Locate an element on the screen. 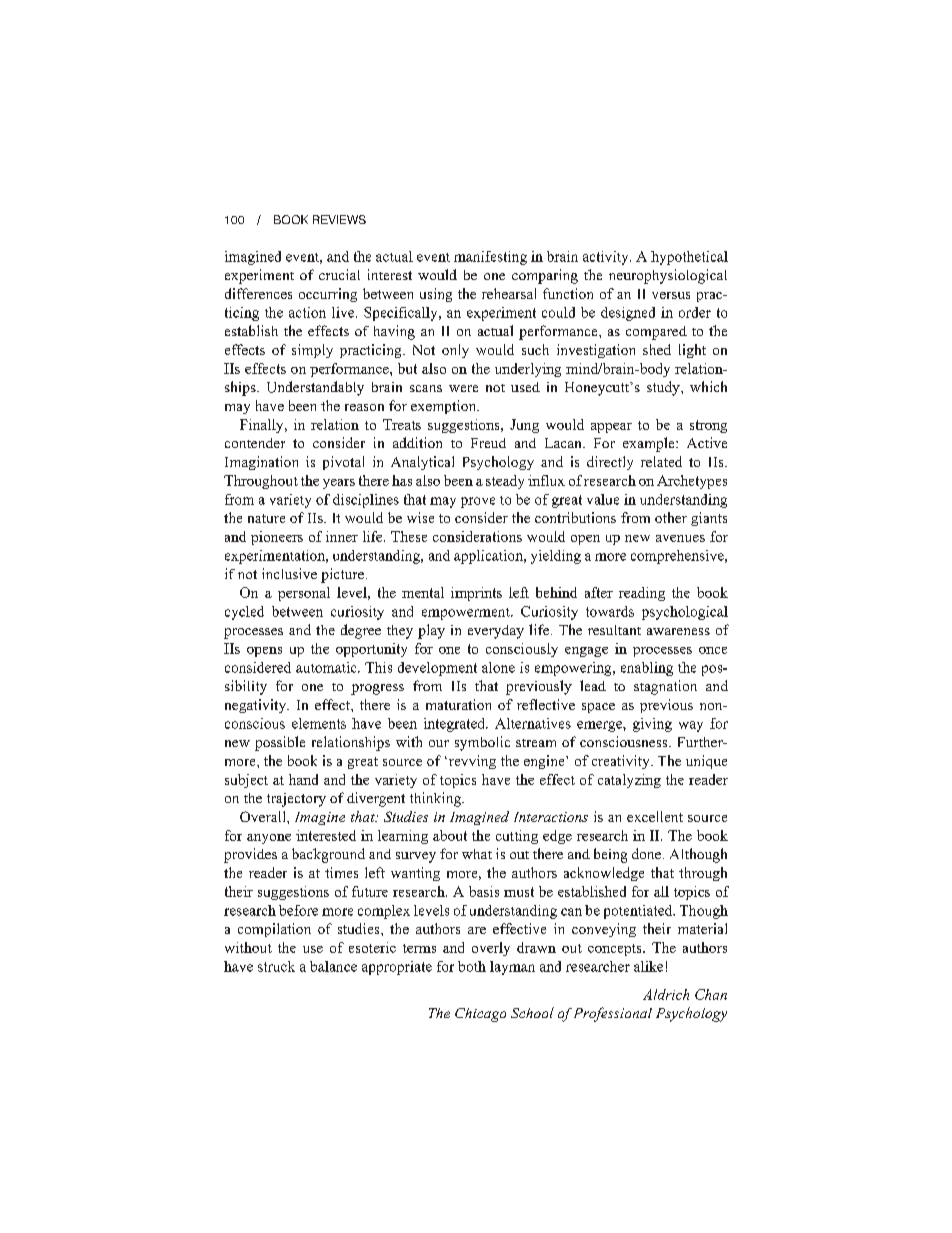  giving is located at coordinates (652, 725).
